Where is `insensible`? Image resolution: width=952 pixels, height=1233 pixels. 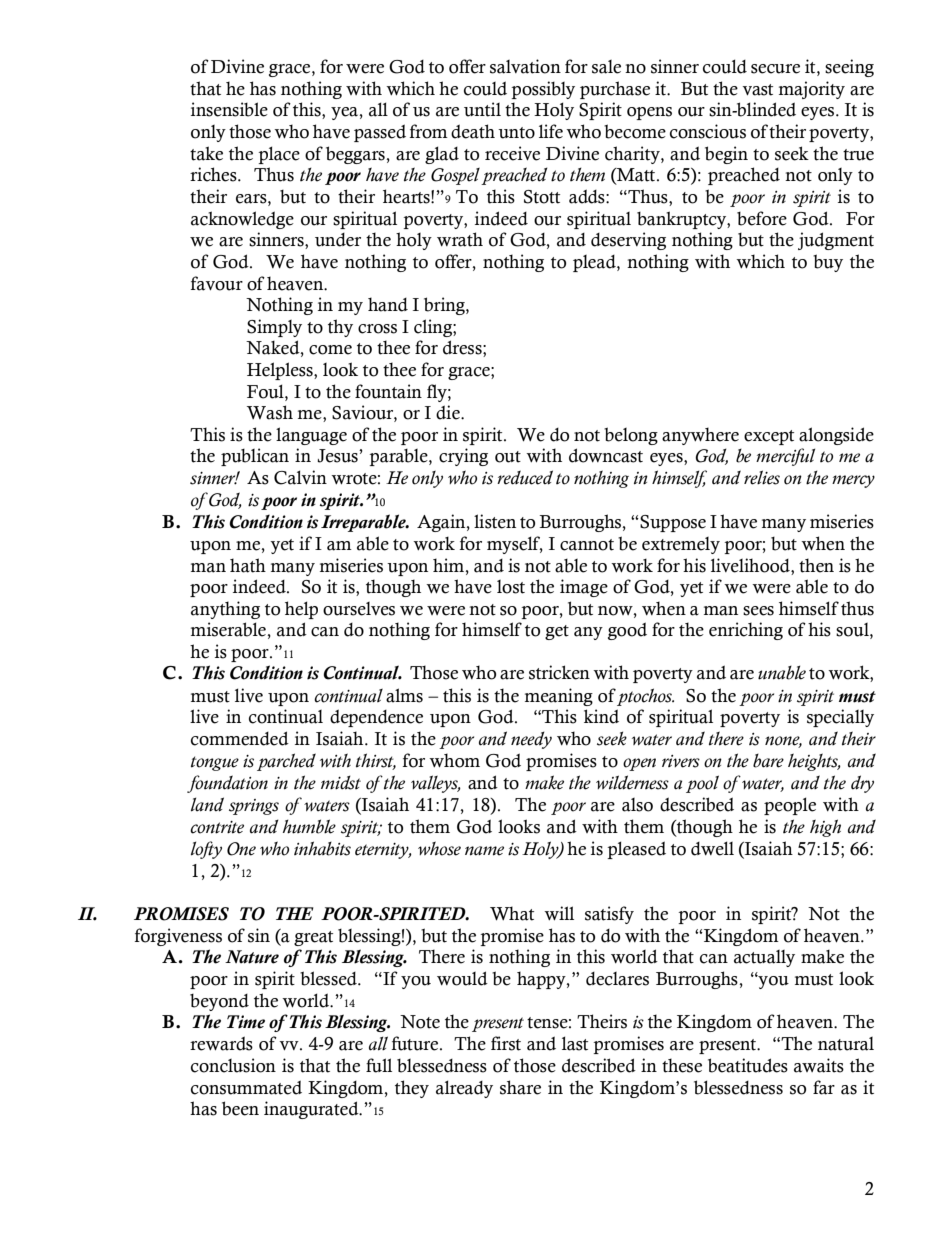
insensible is located at coordinates (229, 109).
